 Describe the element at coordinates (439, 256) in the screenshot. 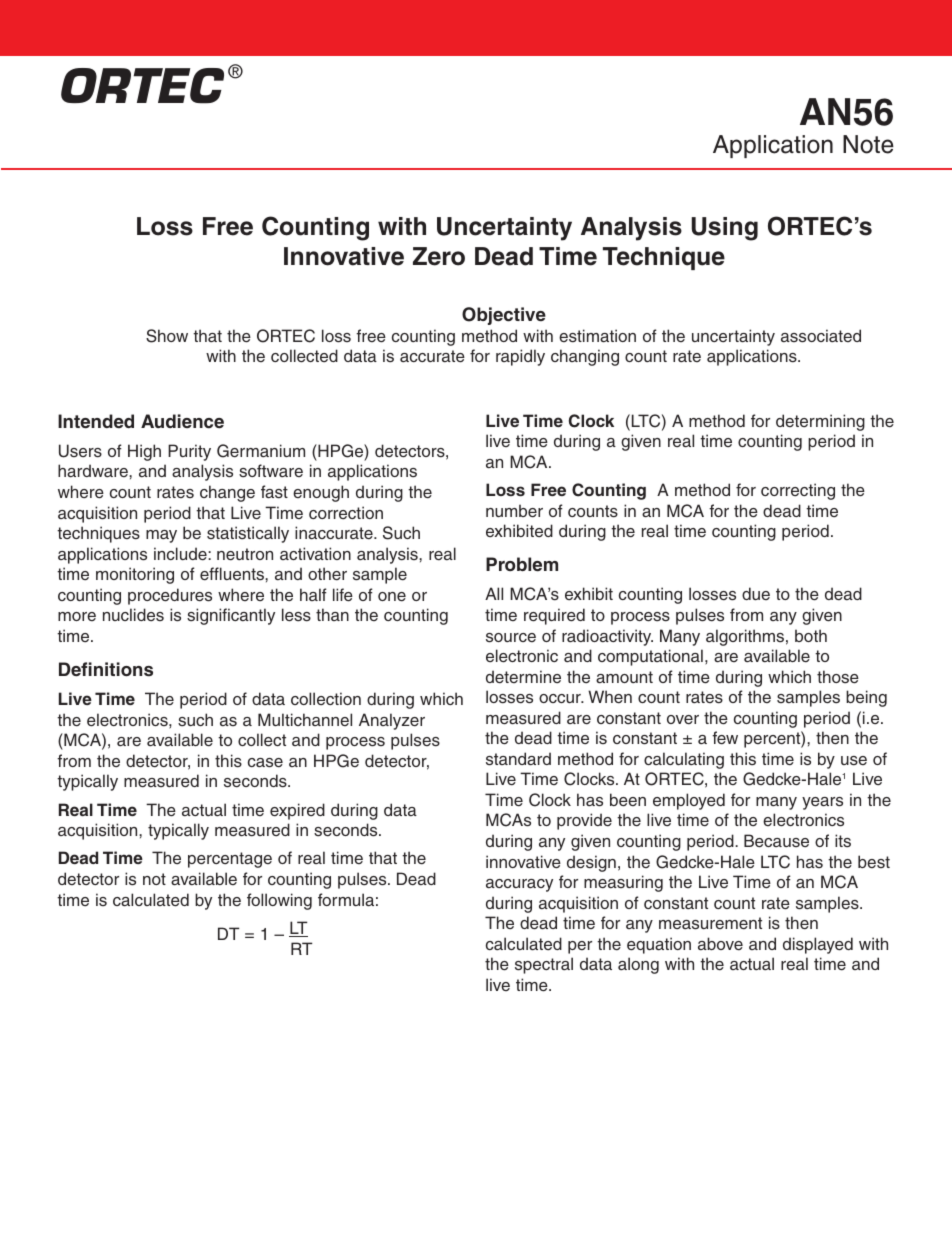

I see `Zero` at that location.
